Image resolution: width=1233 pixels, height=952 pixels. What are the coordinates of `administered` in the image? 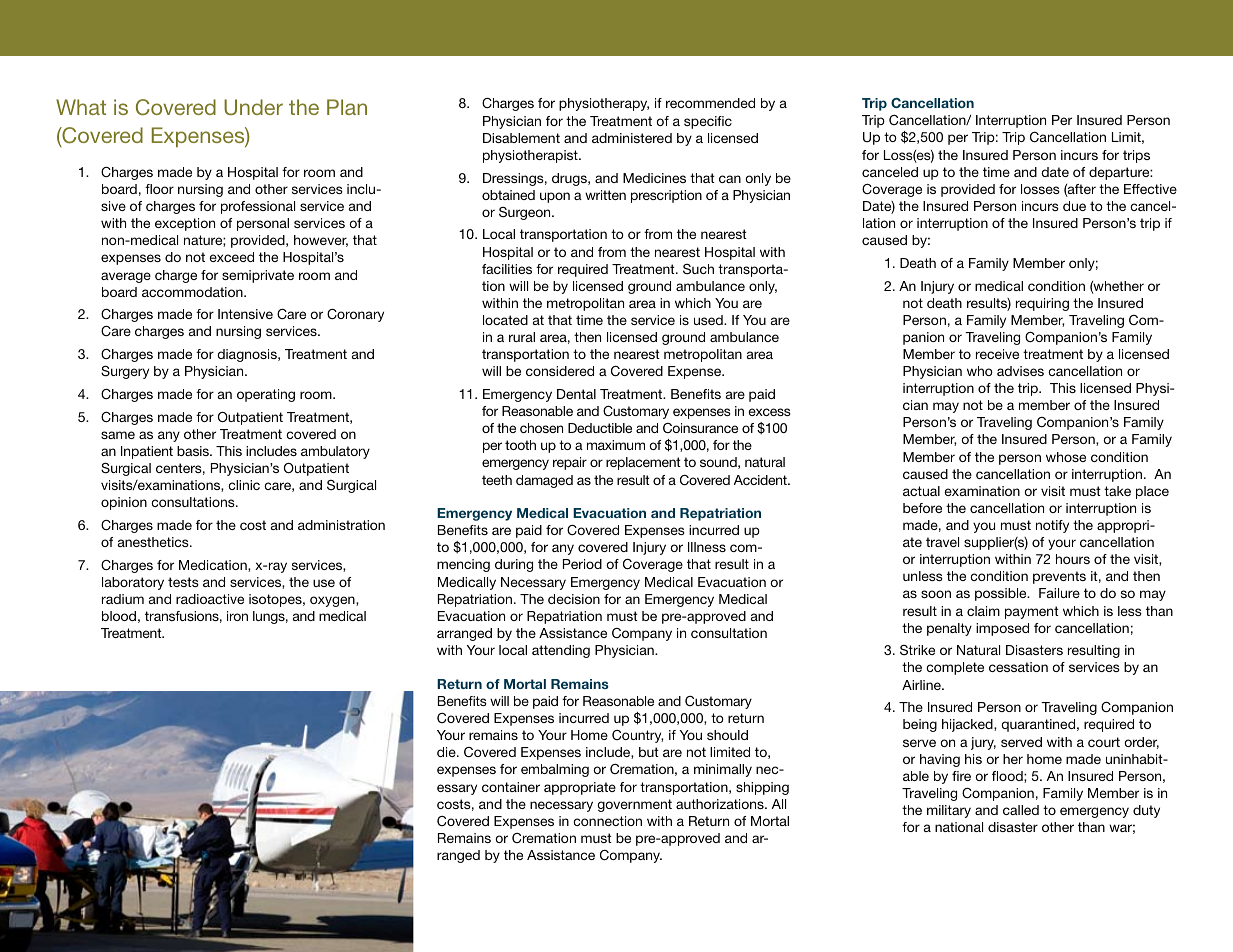 It's located at (632, 138).
